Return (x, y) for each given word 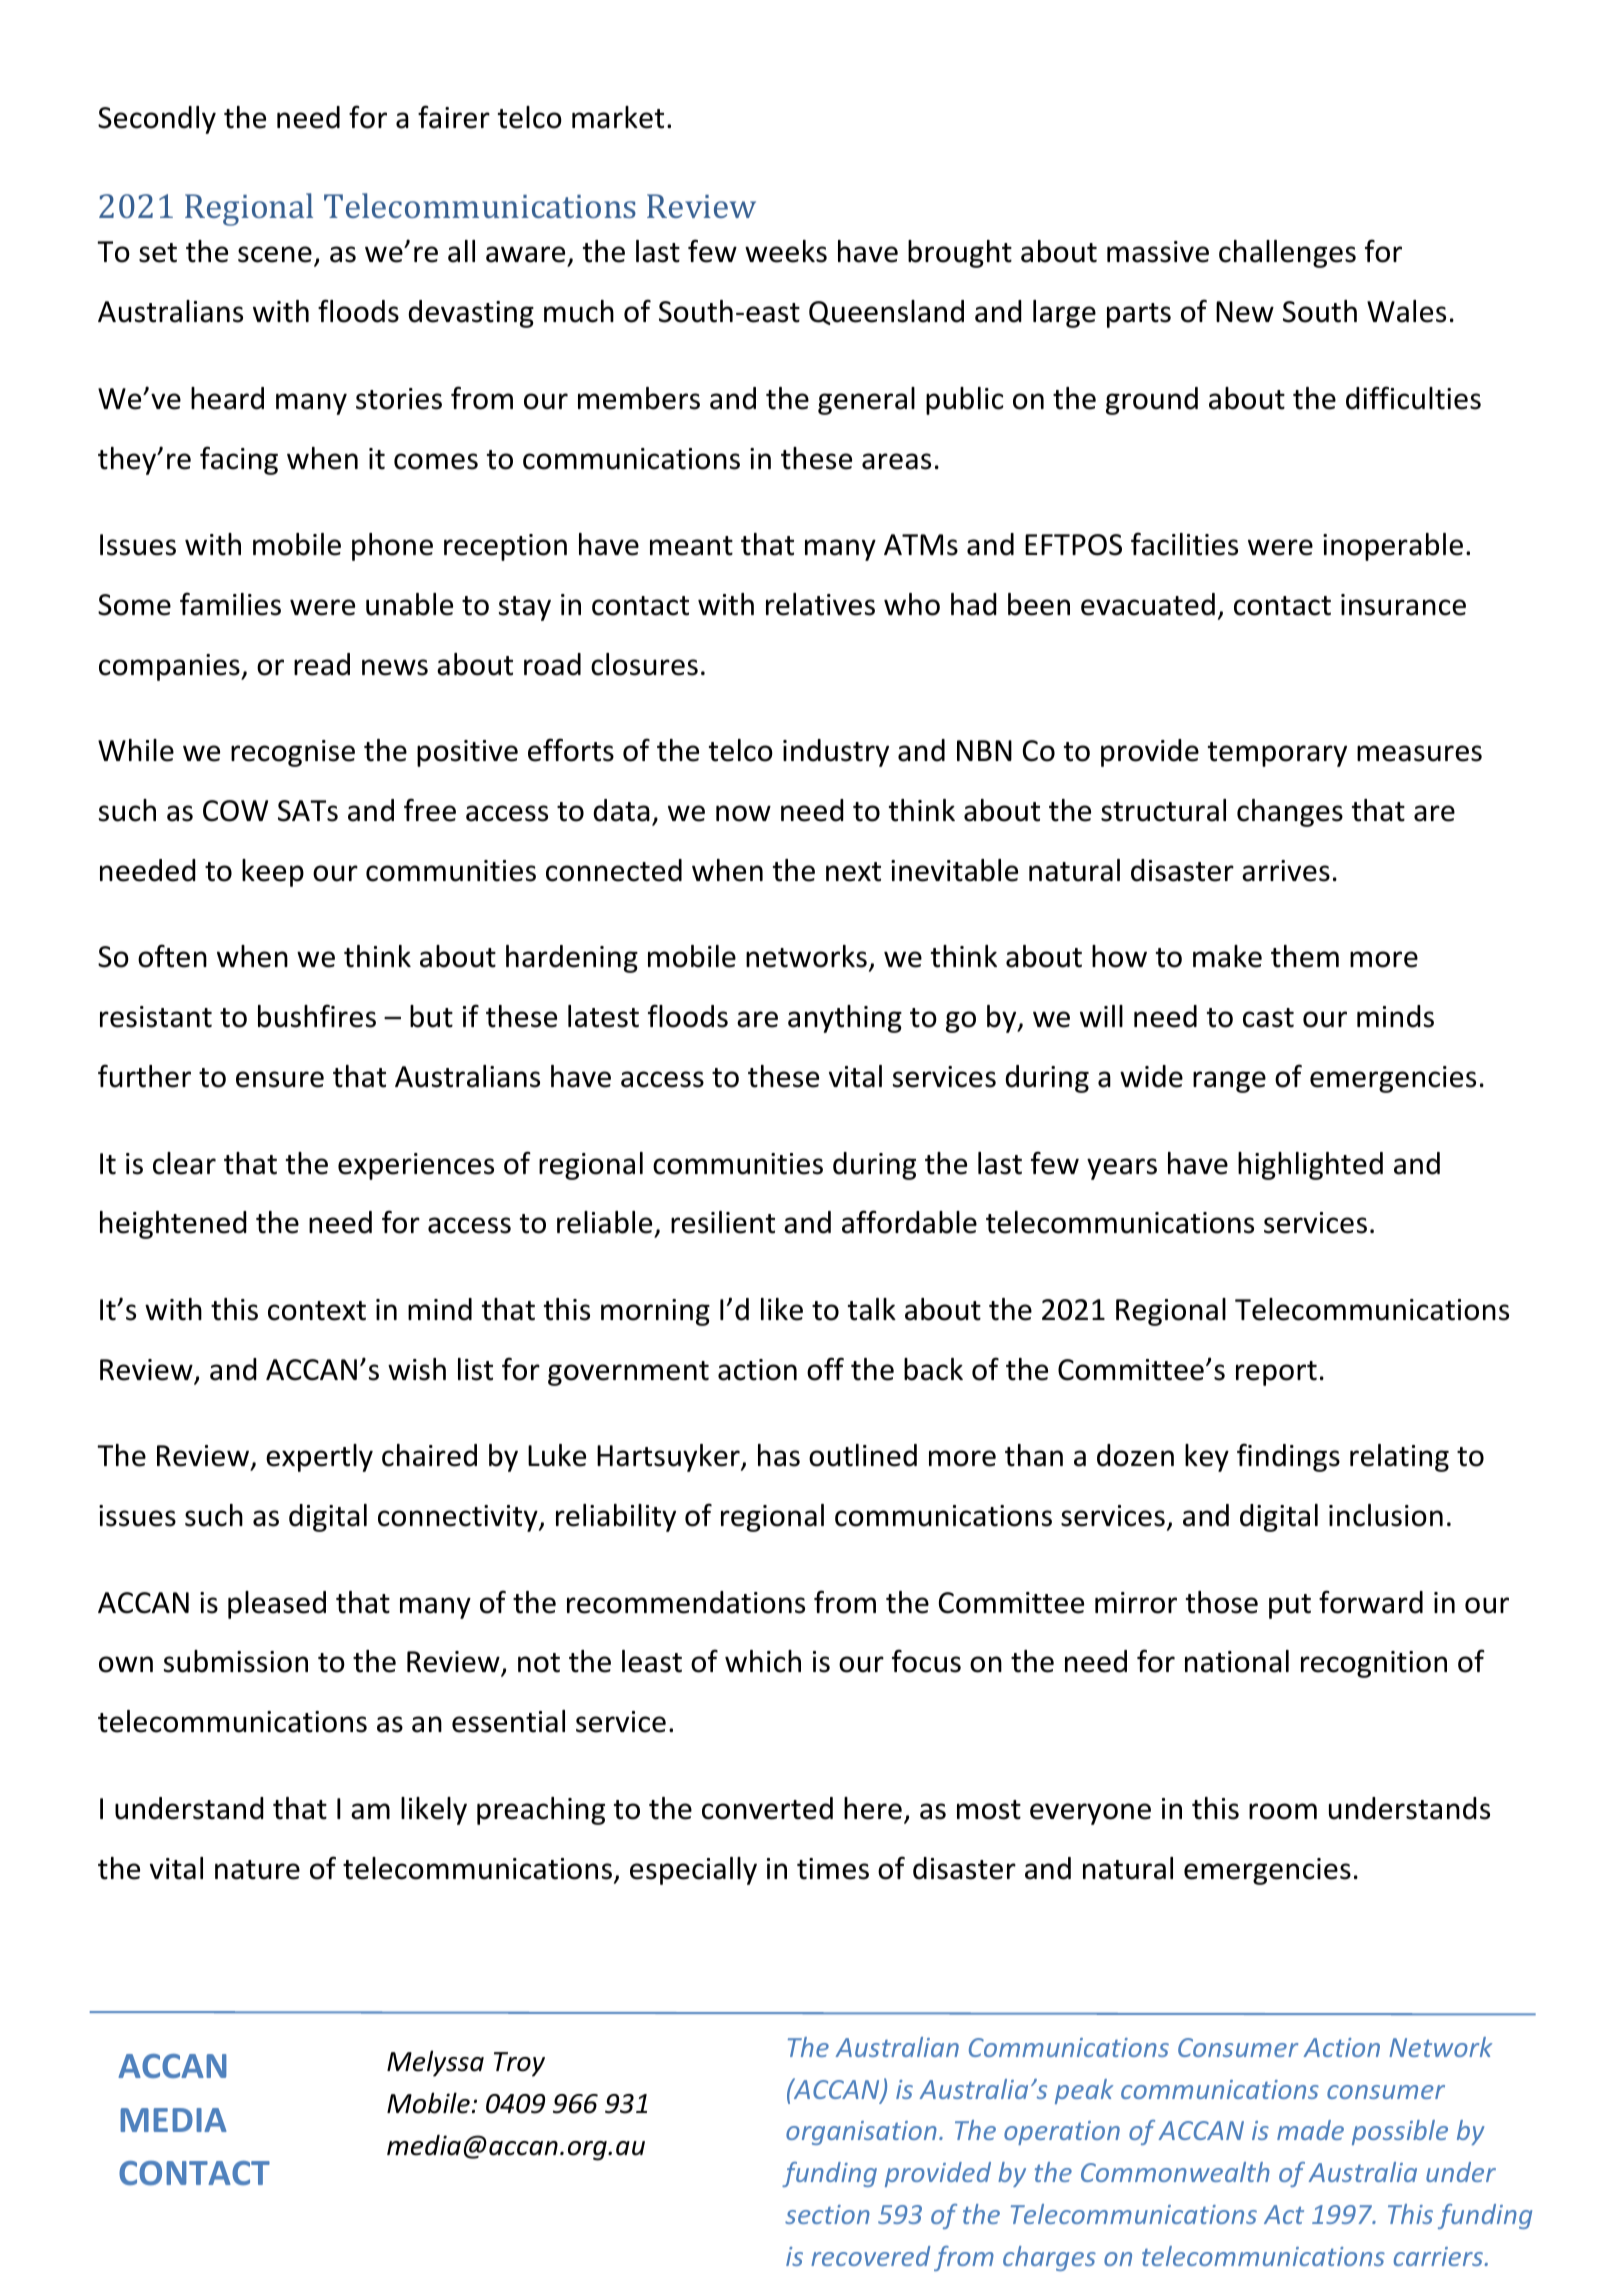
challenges (1287, 254)
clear (184, 1163)
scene (275, 254)
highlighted (1310, 1166)
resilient (723, 1222)
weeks (786, 251)
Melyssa (435, 2063)
